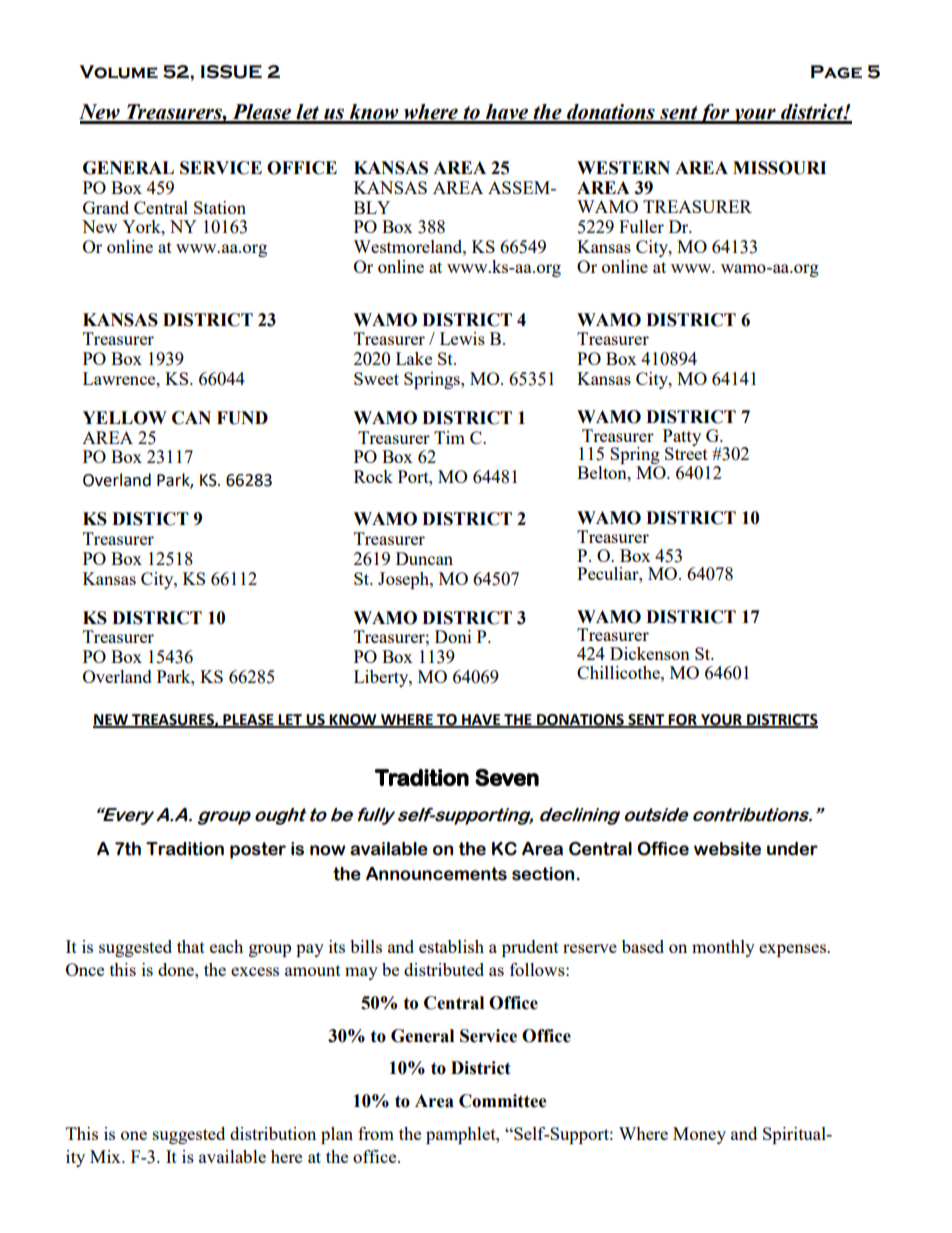 Image resolution: width=952 pixels, height=1233 pixels. I want to click on Duncan, so click(424, 558).
